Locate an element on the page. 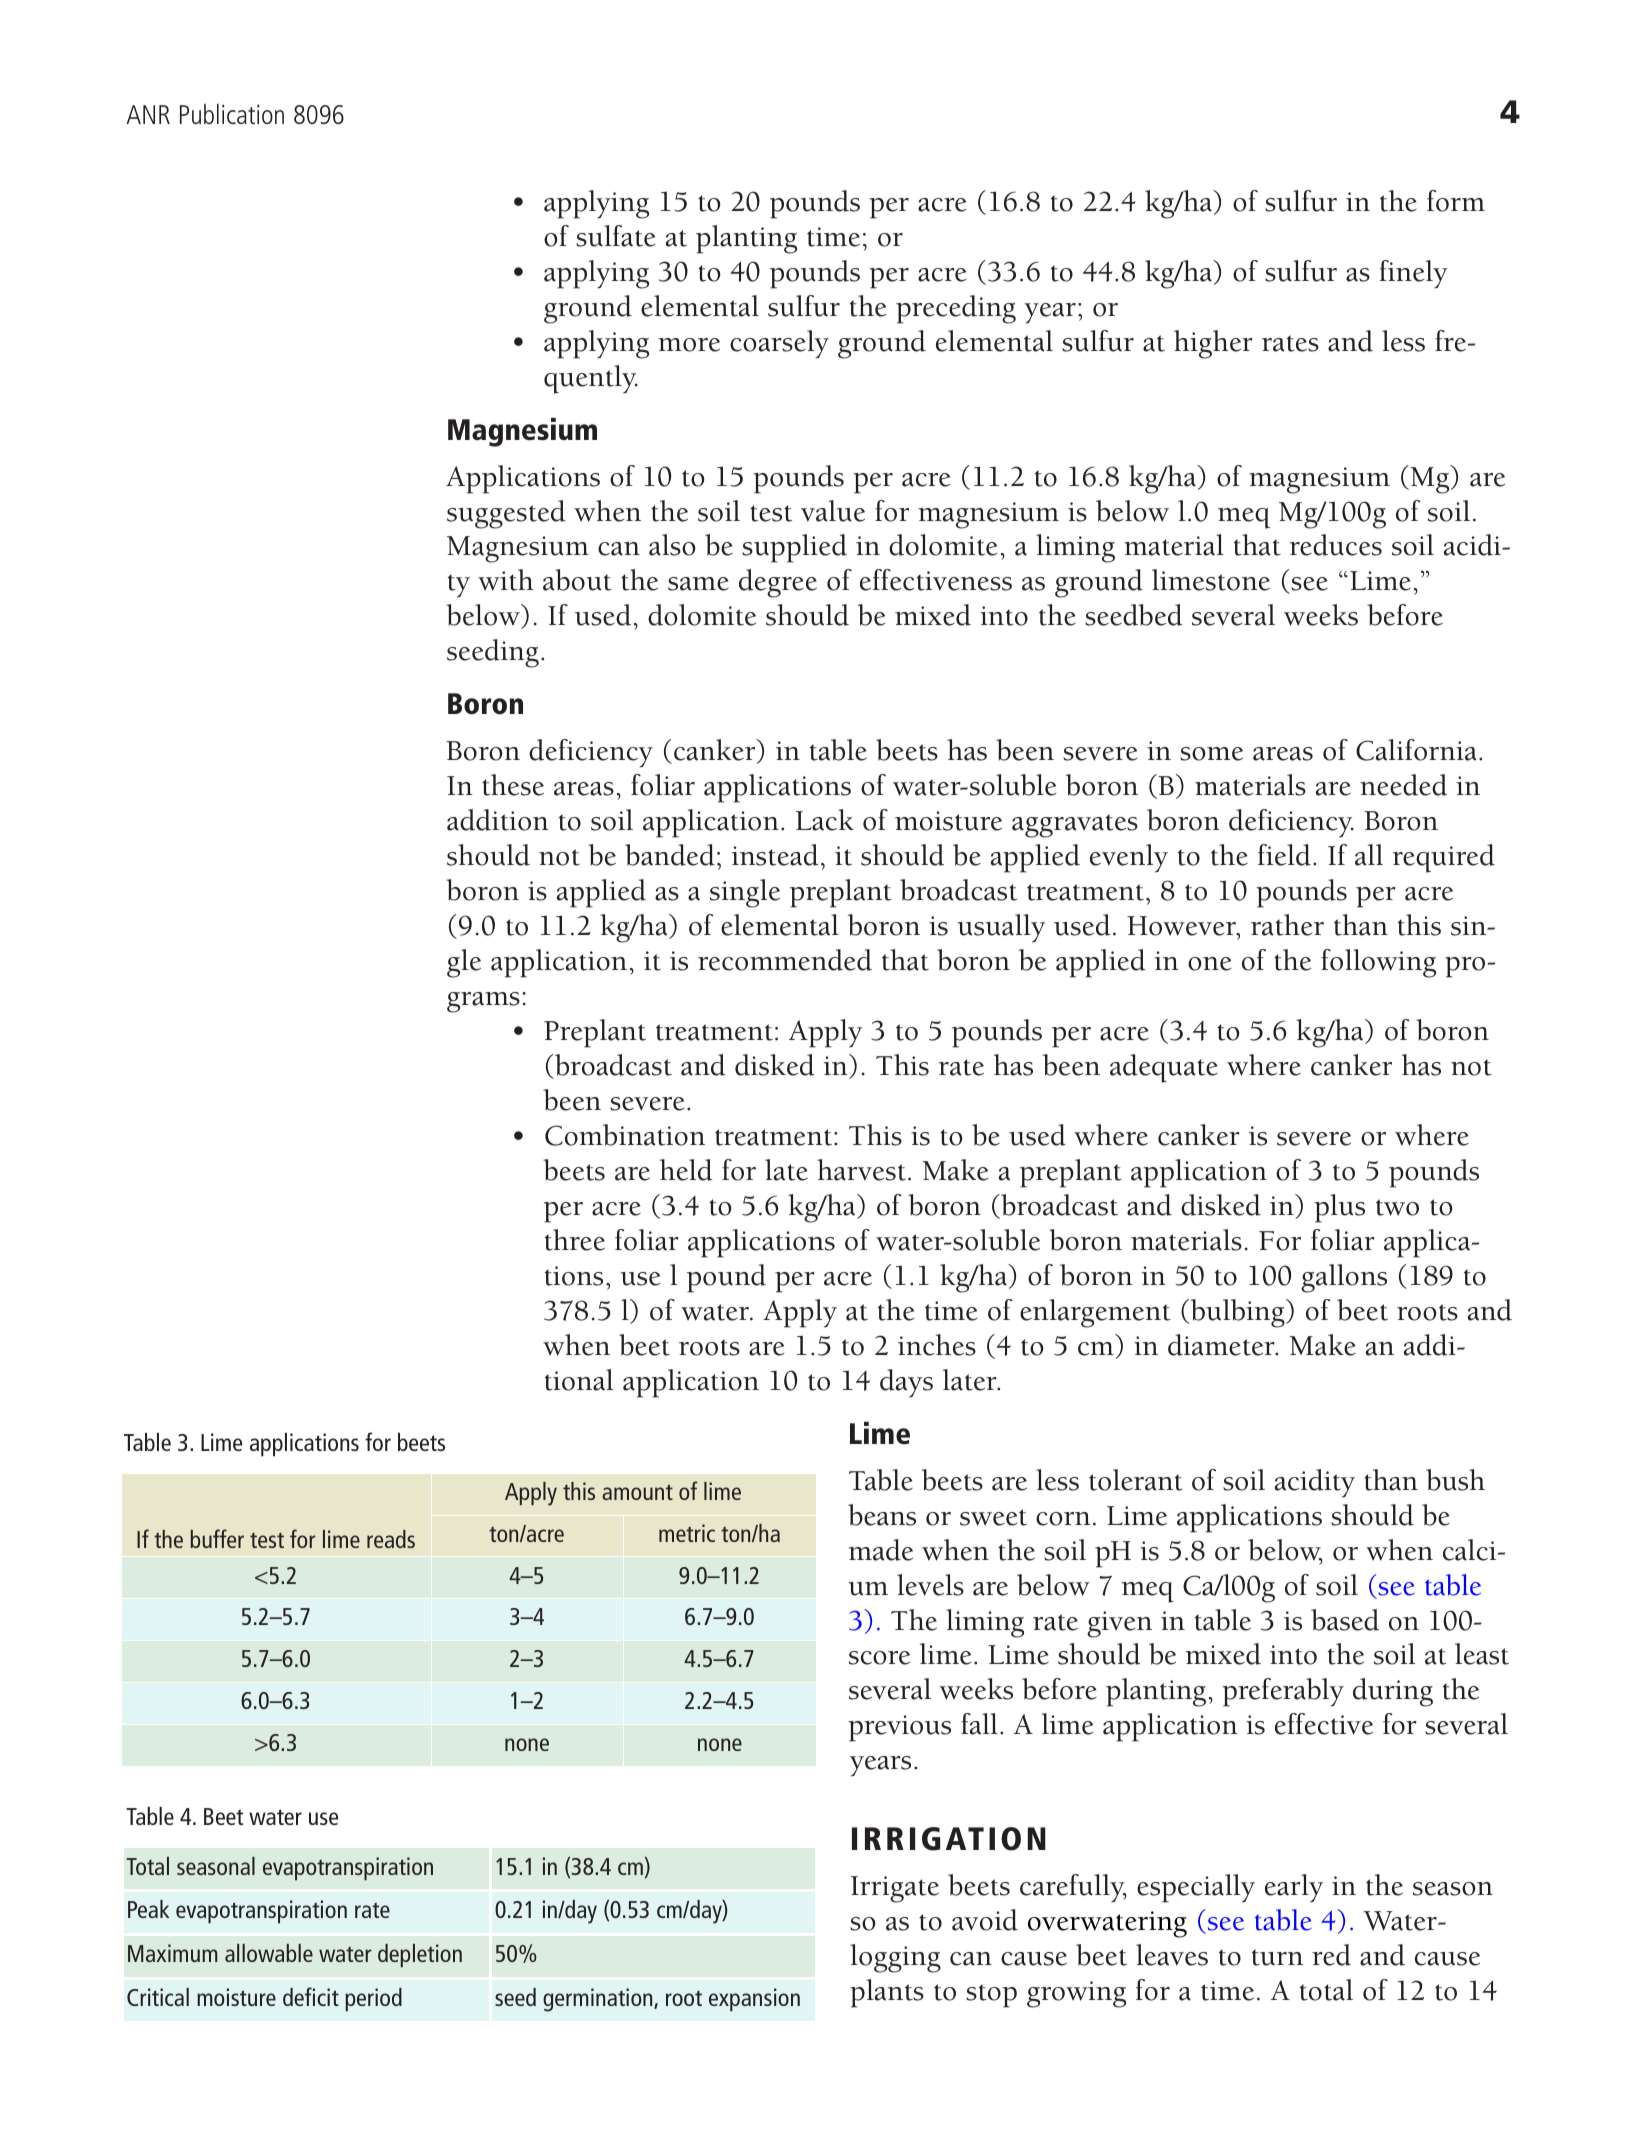 The height and width of the page is (2131, 1646). Publication is located at coordinates (232, 114).
